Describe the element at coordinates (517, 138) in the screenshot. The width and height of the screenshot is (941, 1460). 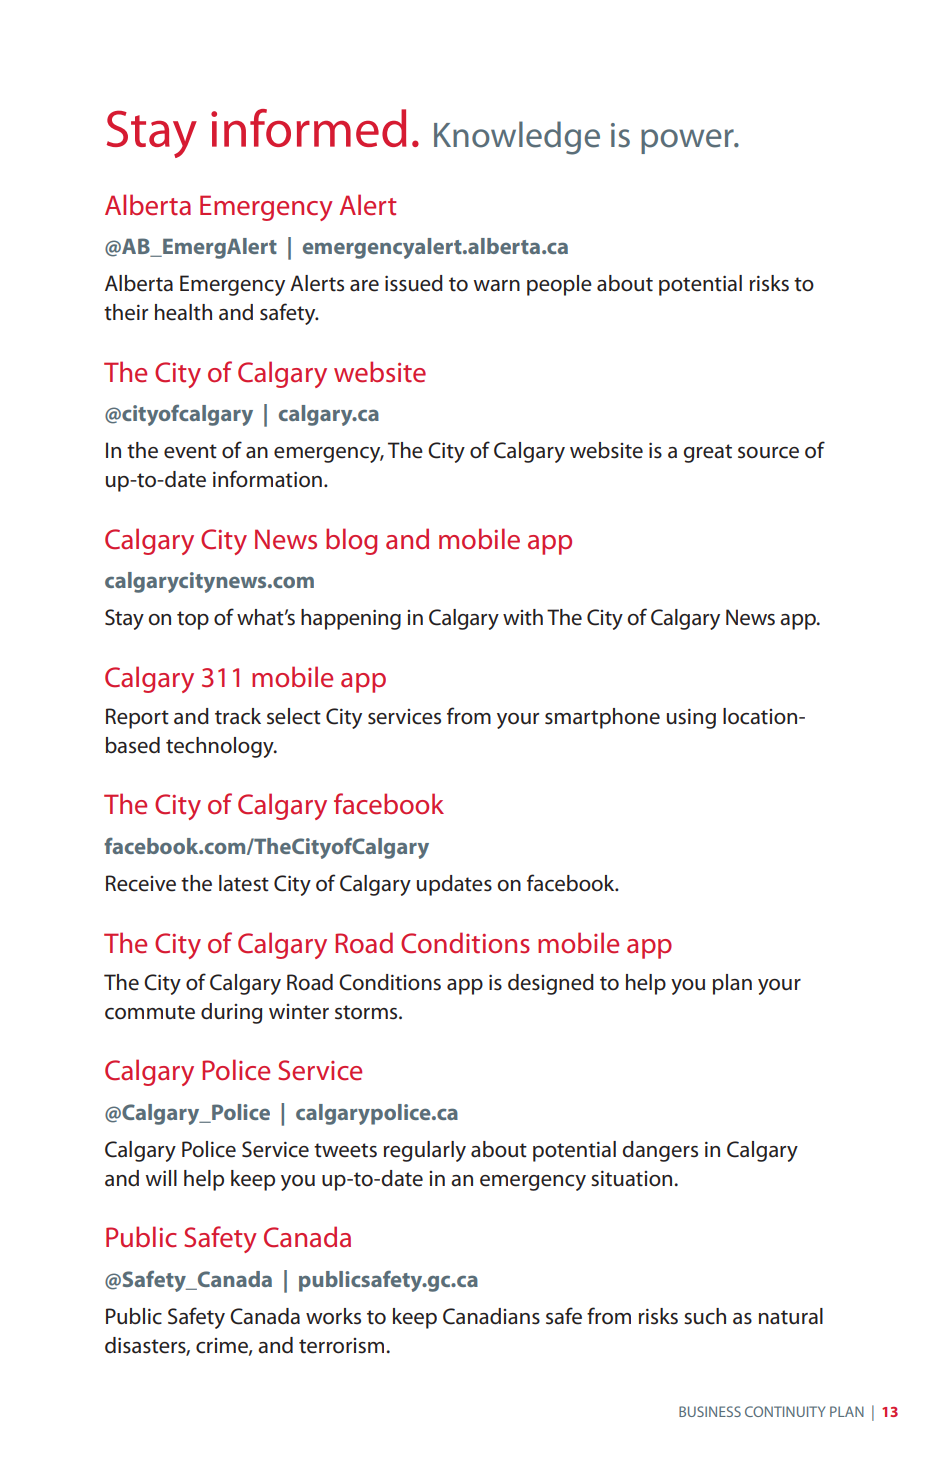
I see `Knowledge` at that location.
